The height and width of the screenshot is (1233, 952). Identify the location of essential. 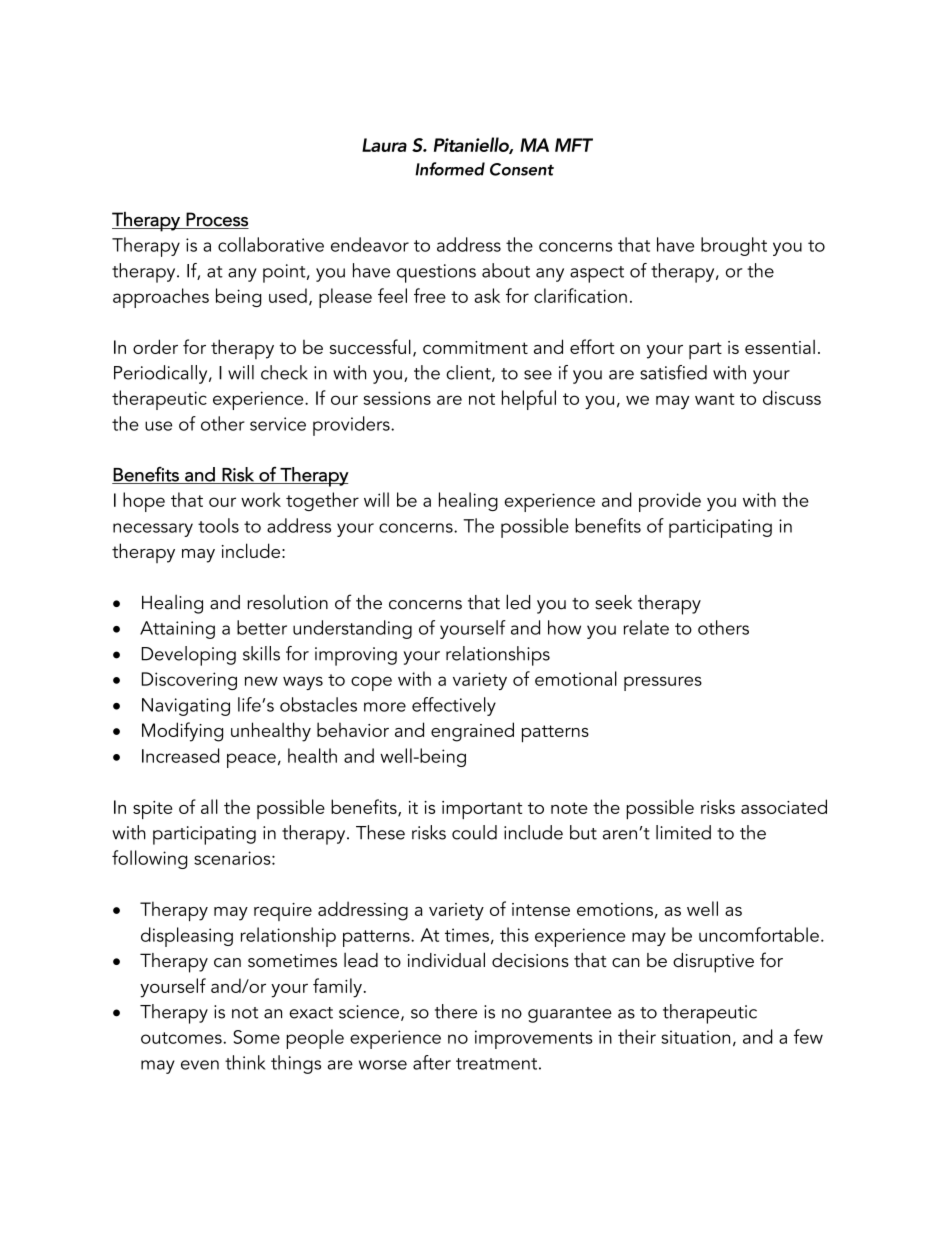
(780, 347).
